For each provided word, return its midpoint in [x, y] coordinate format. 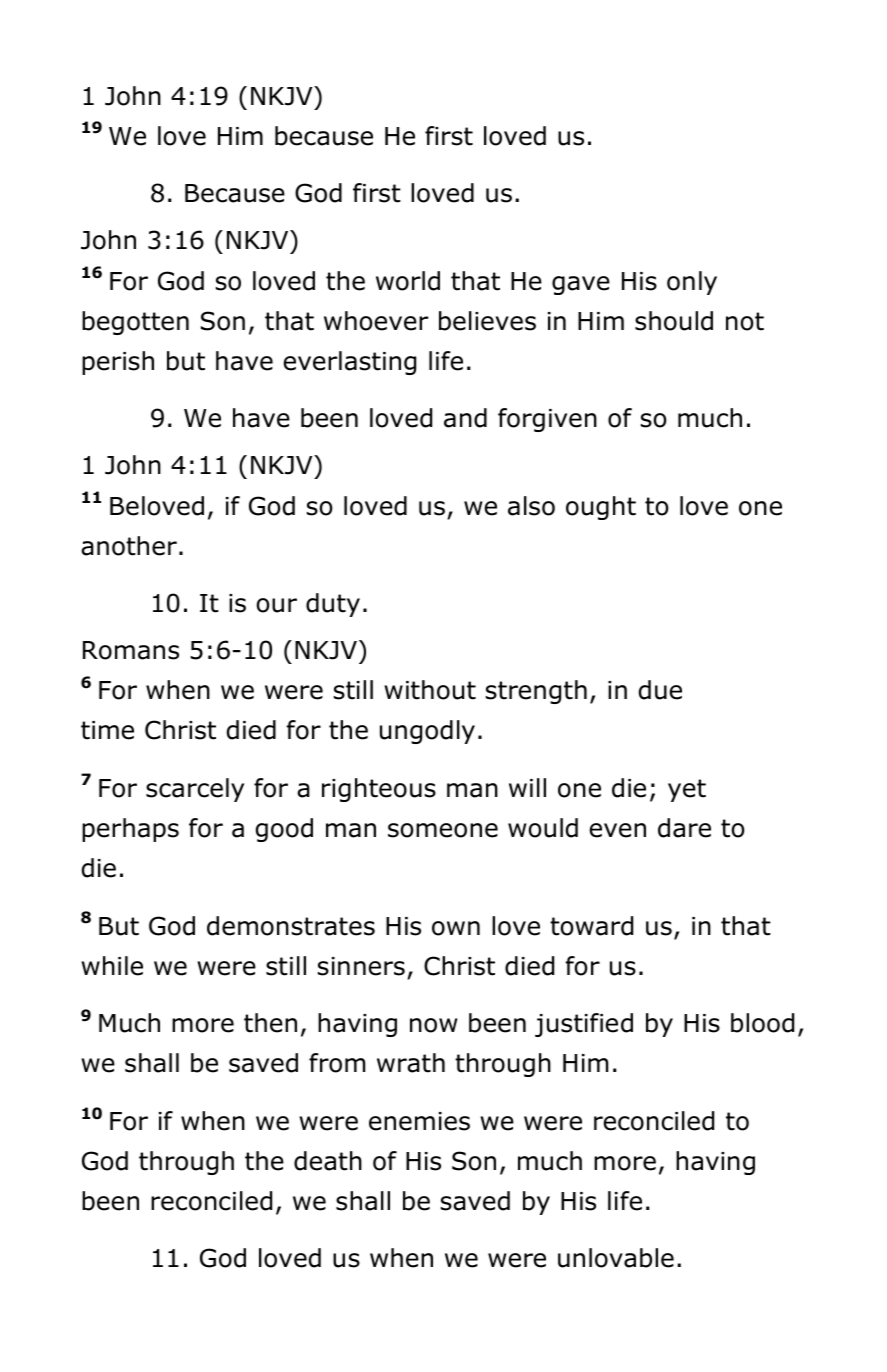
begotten [135, 323]
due [660, 690]
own [456, 928]
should [674, 321]
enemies [419, 1121]
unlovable [616, 1258]
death [328, 1161]
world [408, 281]
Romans [131, 650]
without [430, 690]
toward [591, 926]
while [112, 966]
